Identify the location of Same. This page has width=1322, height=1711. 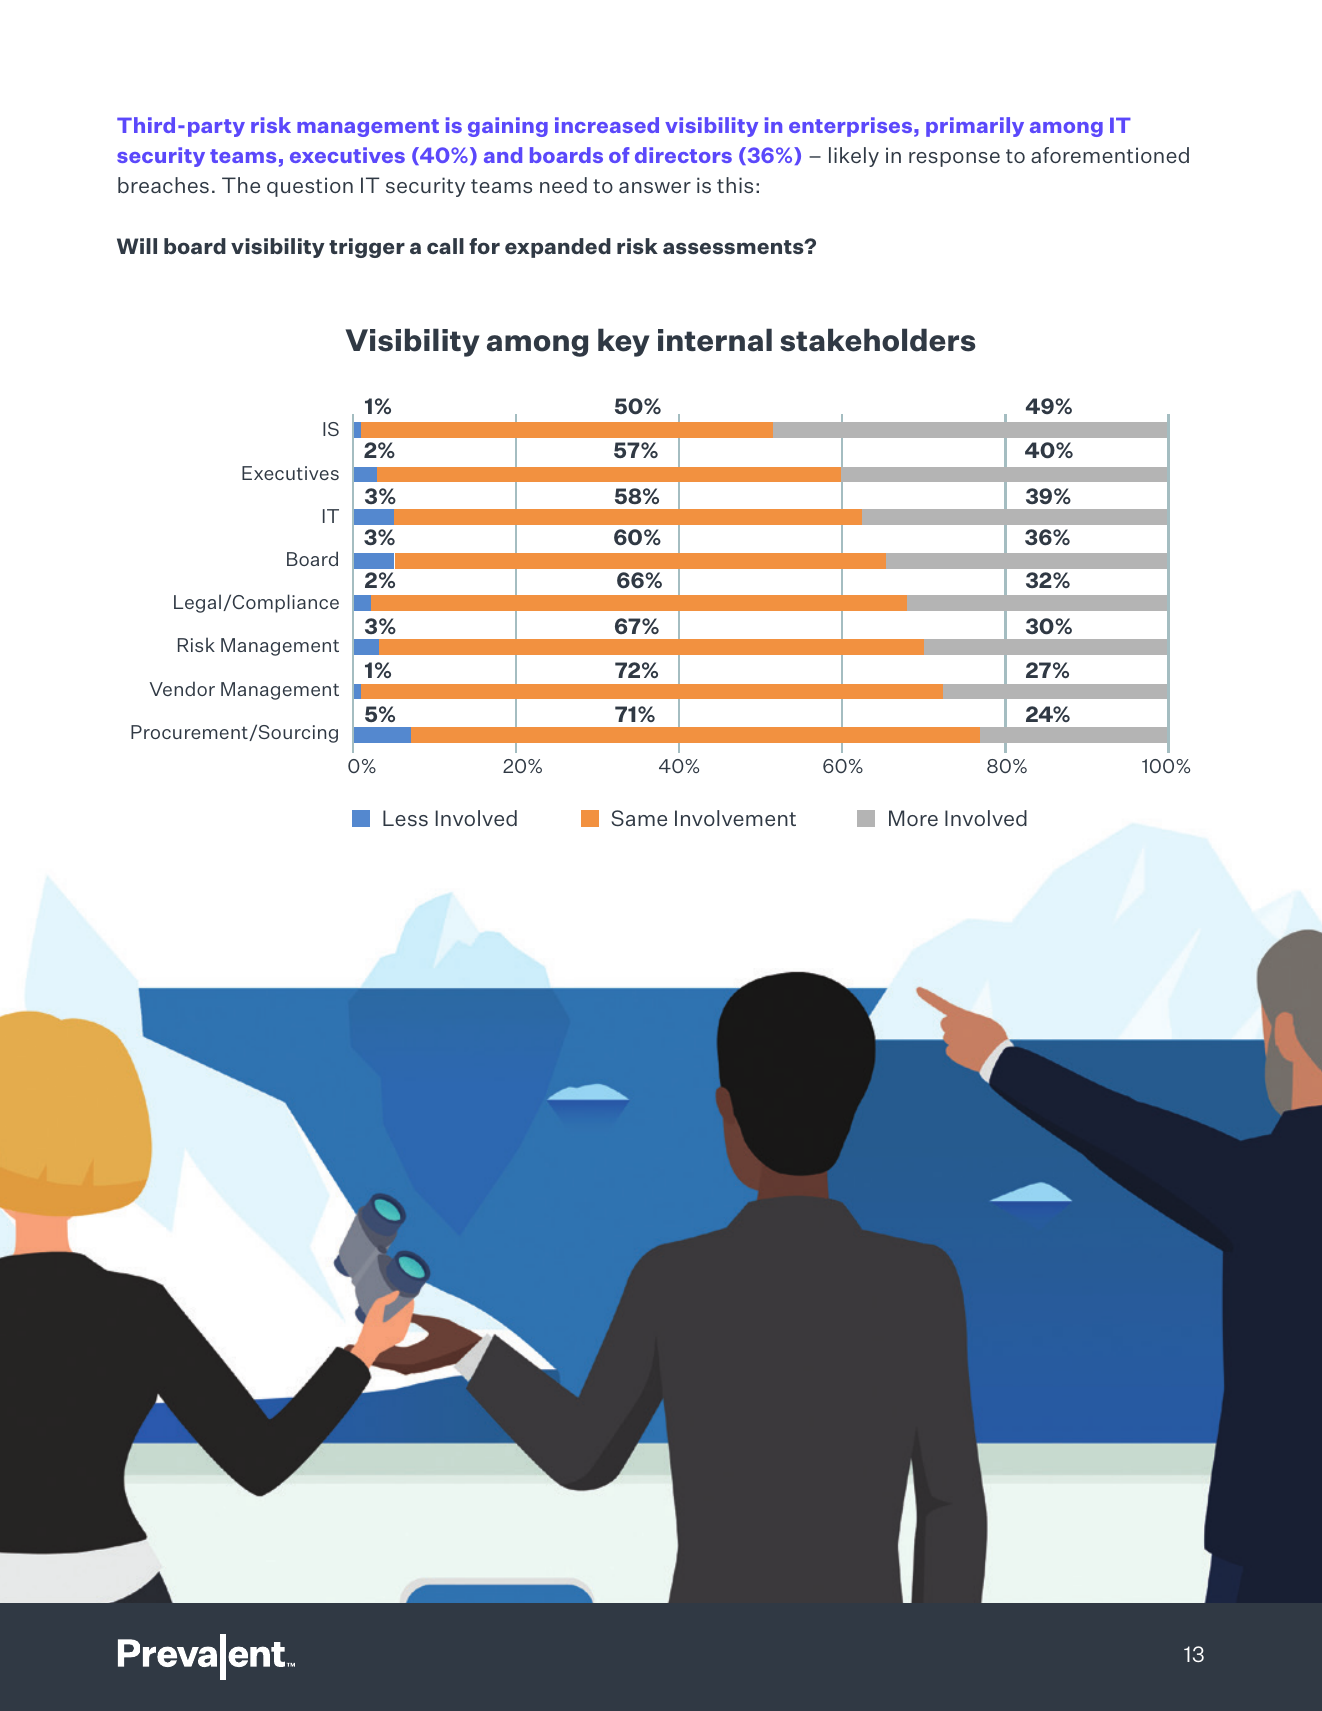
(639, 818).
